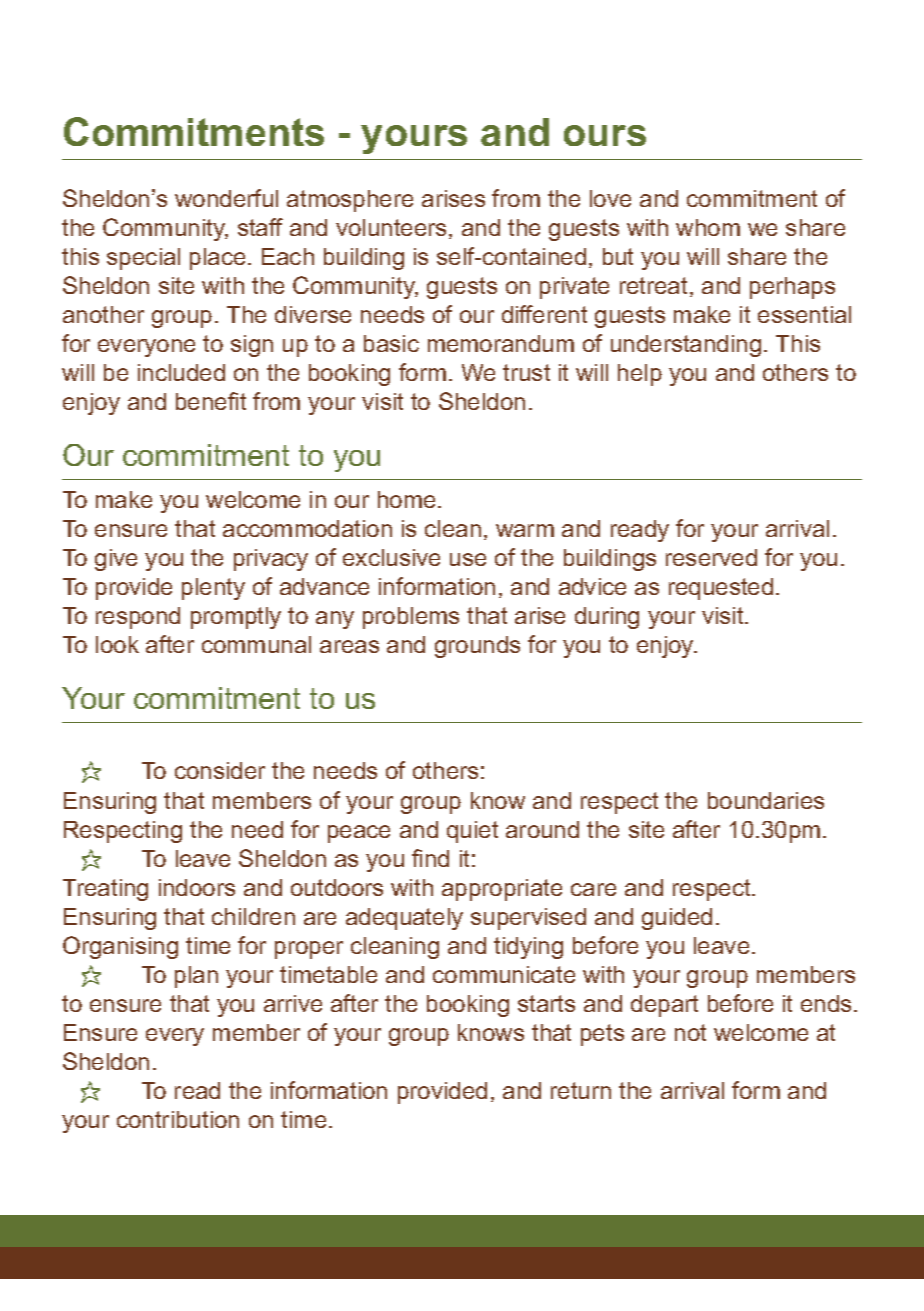 The image size is (924, 1311). I want to click on return, so click(581, 1090).
